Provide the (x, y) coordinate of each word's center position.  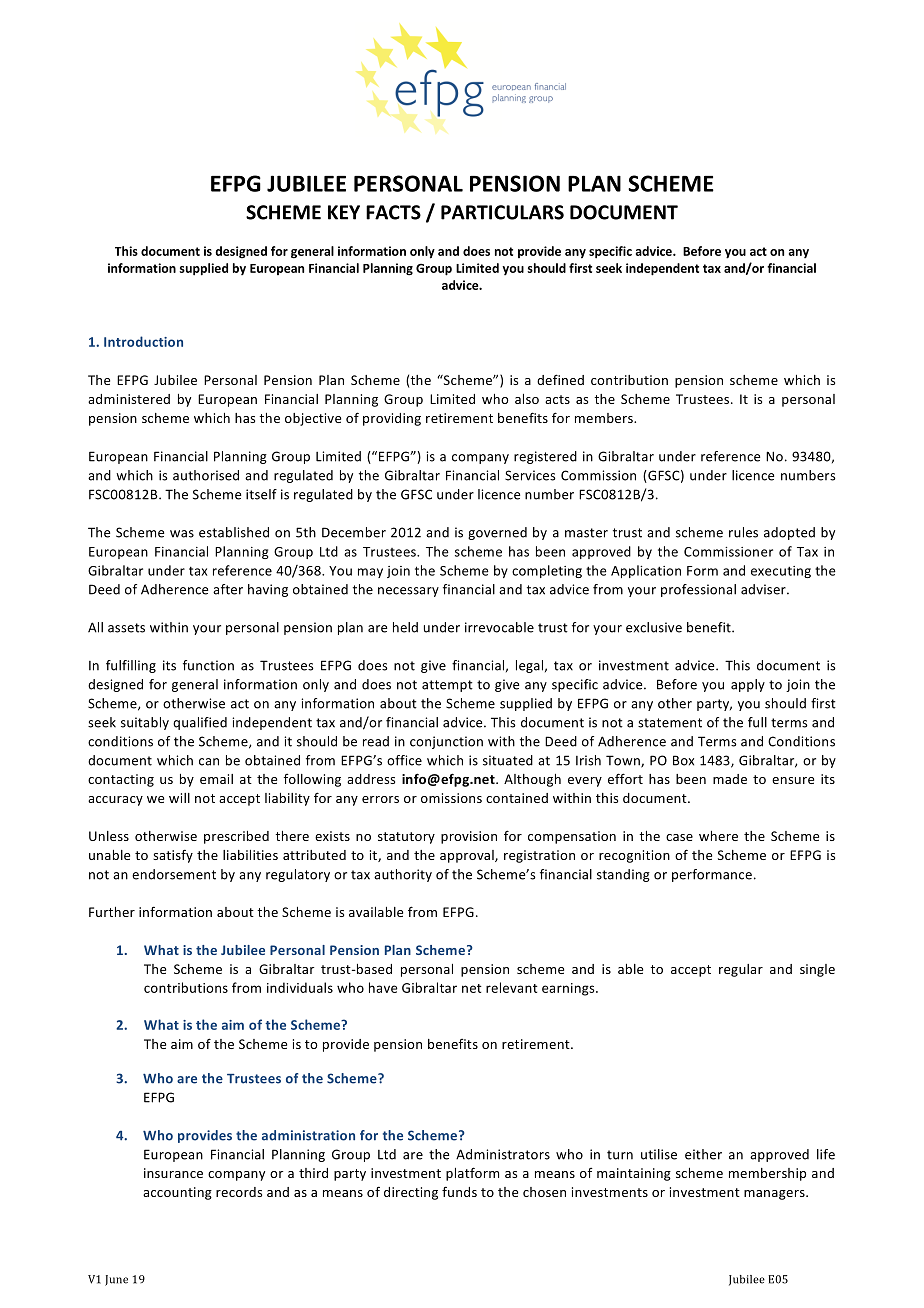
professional (698, 590)
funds (459, 1191)
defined (560, 379)
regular (741, 970)
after (228, 589)
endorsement (174, 874)
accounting (177, 1193)
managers (775, 1195)
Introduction (143, 341)
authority (403, 875)
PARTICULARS (502, 212)
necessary (408, 592)
